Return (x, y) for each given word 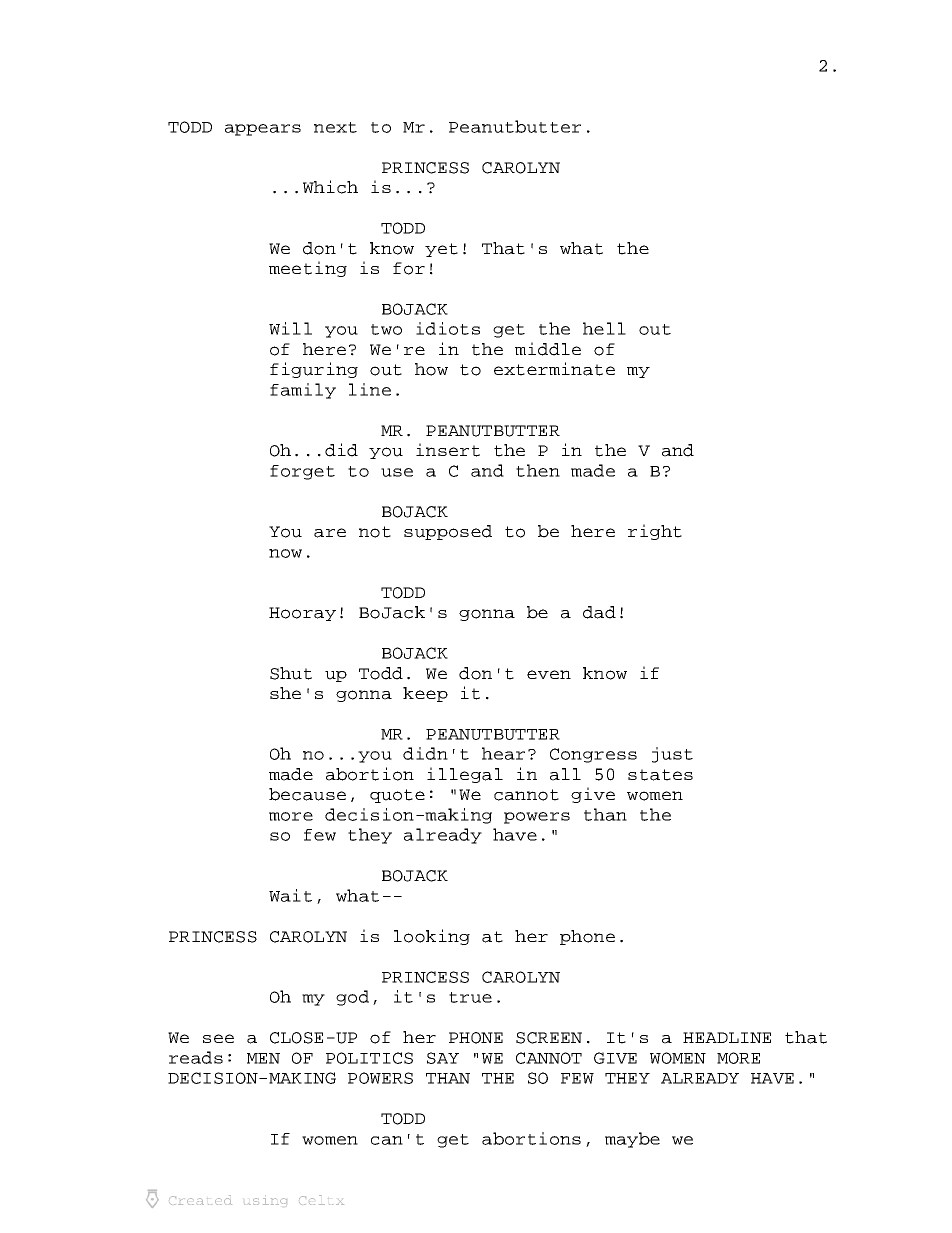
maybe (632, 1140)
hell (604, 328)
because (307, 794)
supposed (448, 532)
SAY (443, 1058)
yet (441, 250)
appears (263, 130)
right (655, 532)
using (267, 1200)
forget (302, 472)
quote (397, 796)
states (660, 775)
